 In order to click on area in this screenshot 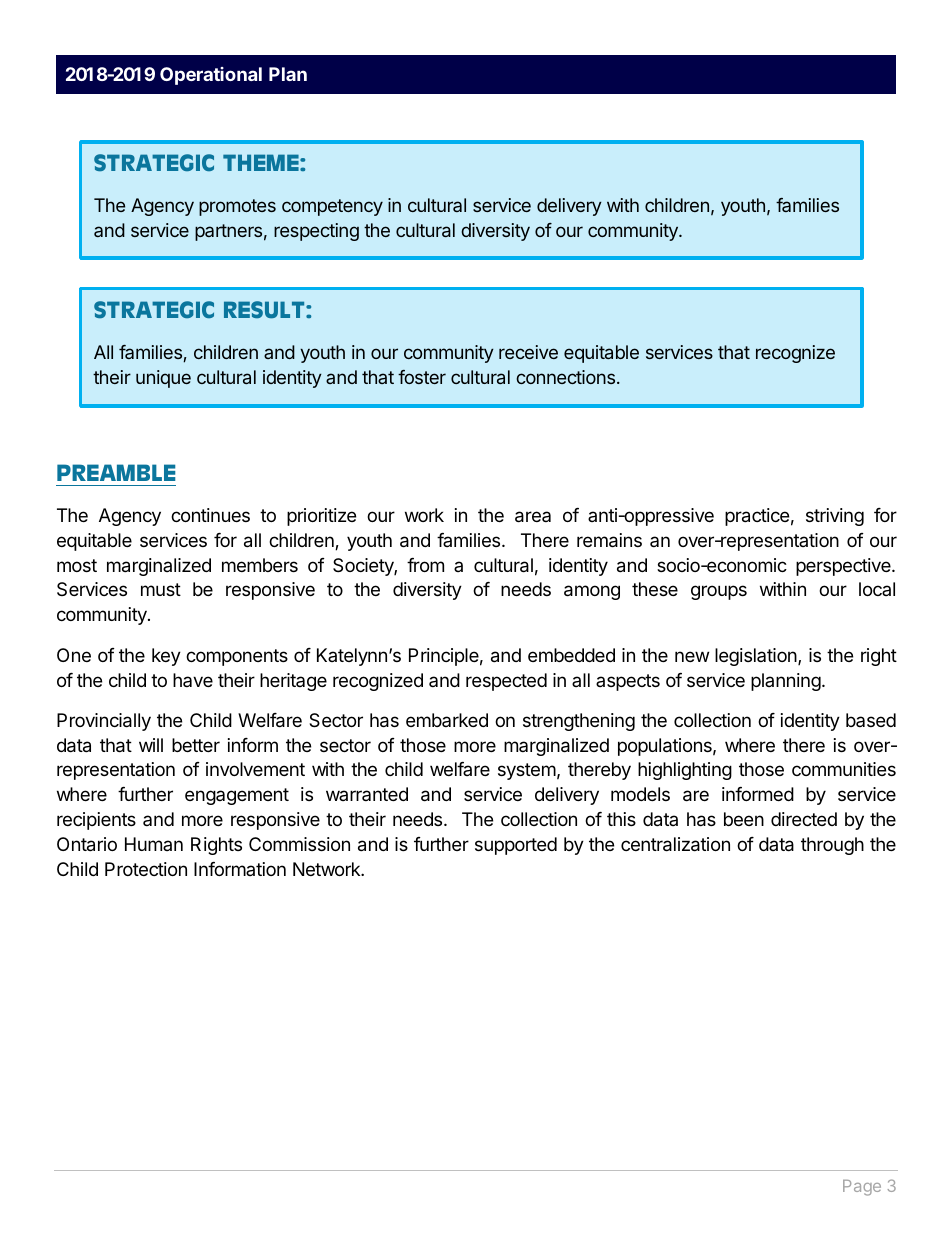, I will do `click(533, 517)`.
